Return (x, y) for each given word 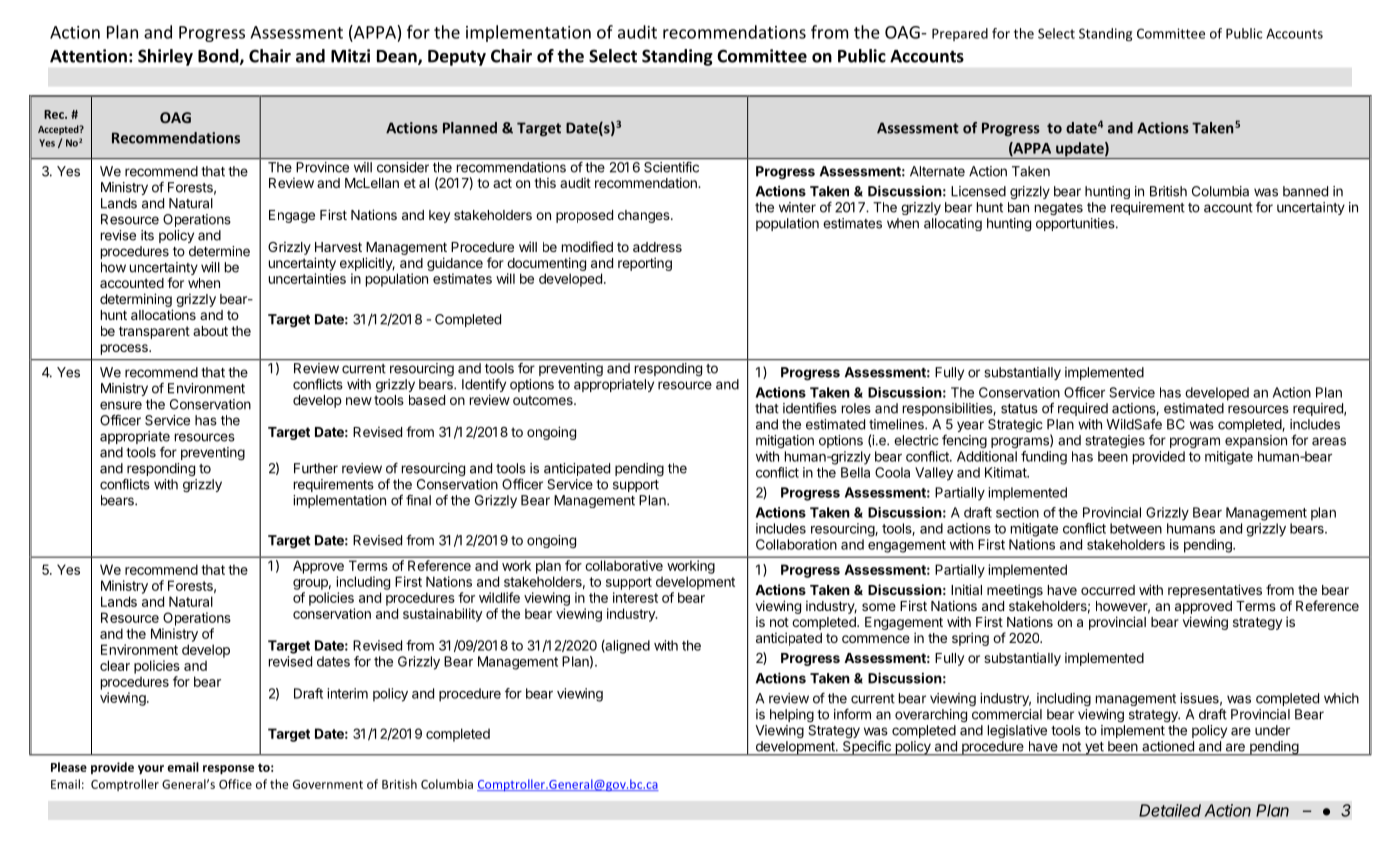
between (1136, 528)
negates (1059, 209)
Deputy (457, 58)
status (1019, 409)
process (125, 349)
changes (645, 216)
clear (115, 665)
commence (876, 639)
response (228, 770)
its (147, 235)
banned (1305, 191)
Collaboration (796, 544)
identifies (810, 408)
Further (316, 468)
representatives (1215, 591)
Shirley (165, 57)
